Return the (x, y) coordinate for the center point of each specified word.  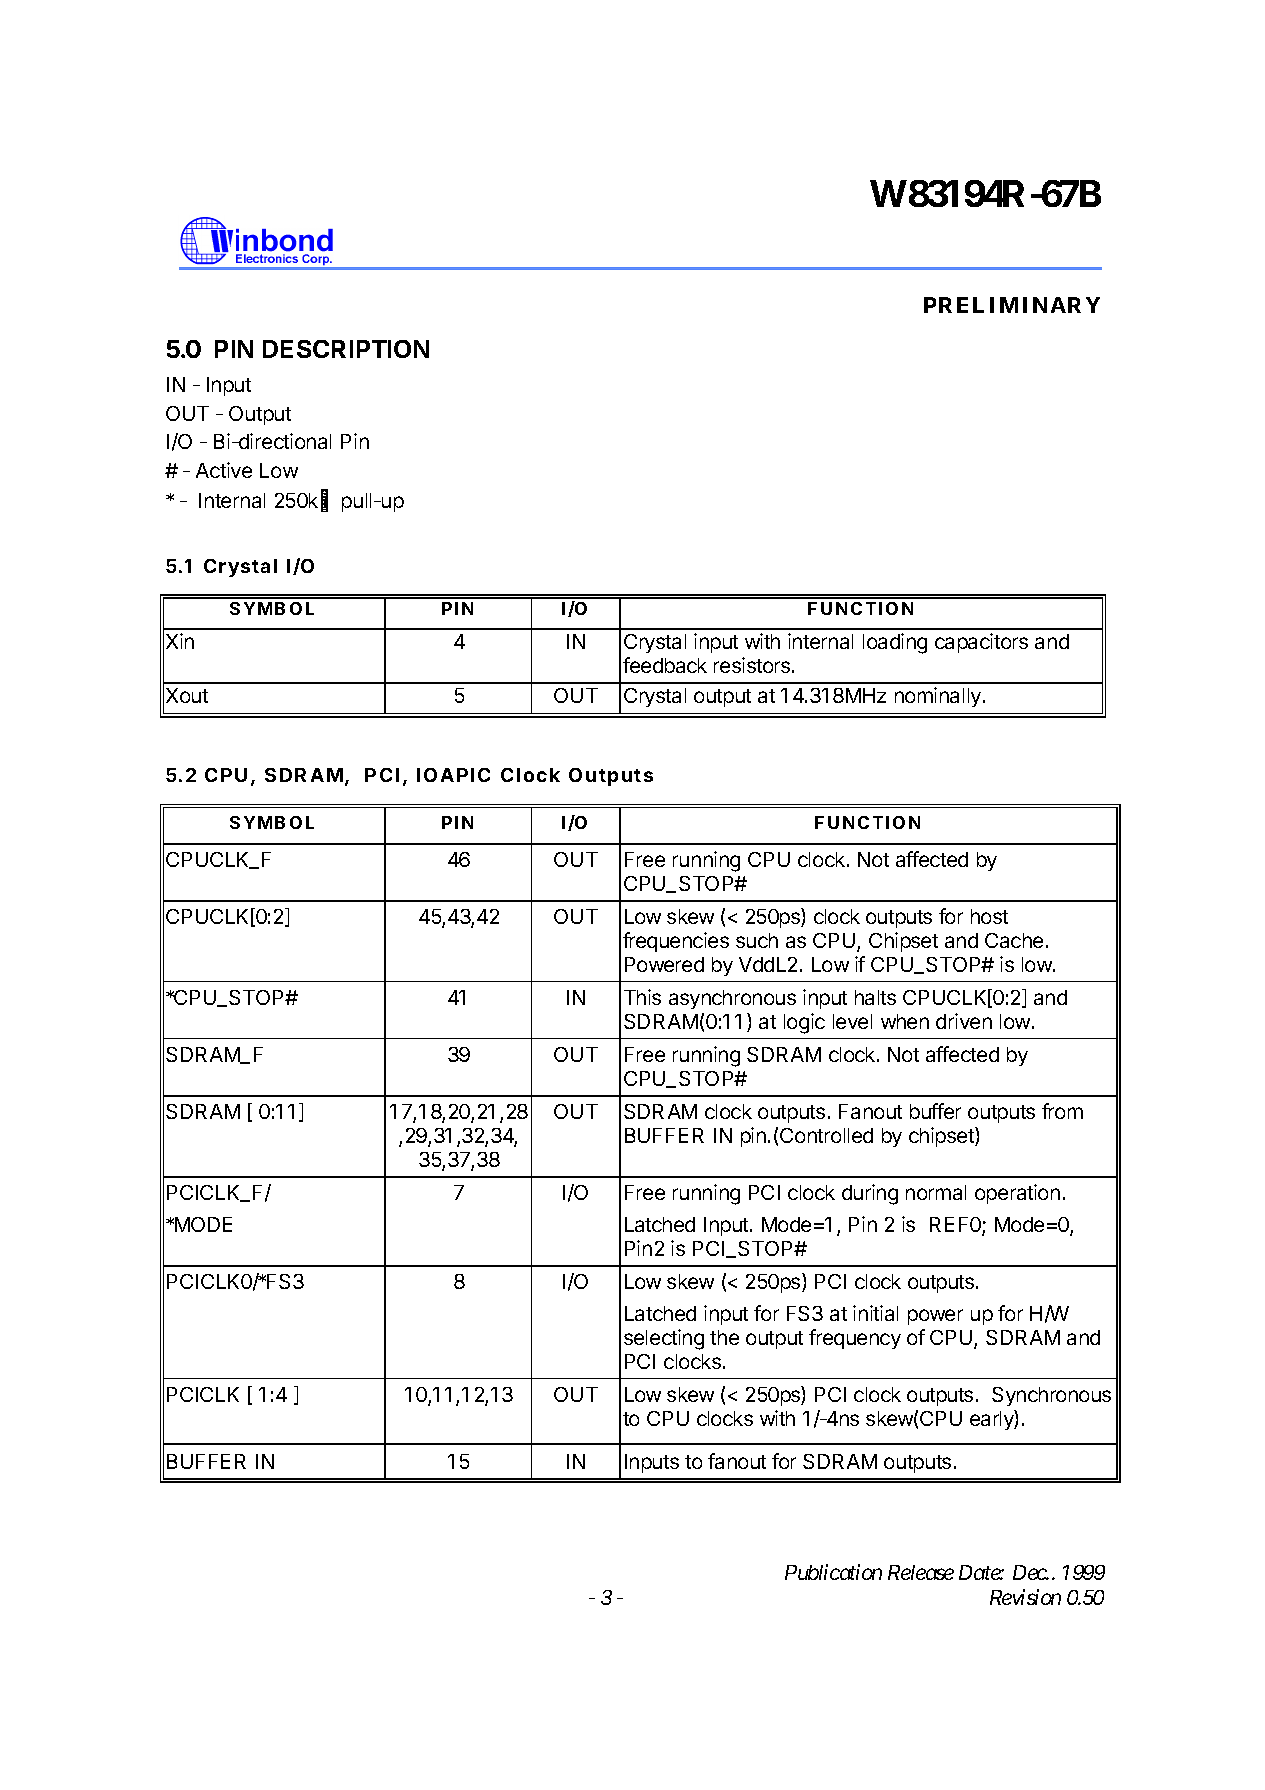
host (989, 916)
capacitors (981, 643)
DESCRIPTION (346, 349)
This (642, 997)
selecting (664, 1339)
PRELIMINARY (1012, 305)
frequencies (676, 942)
